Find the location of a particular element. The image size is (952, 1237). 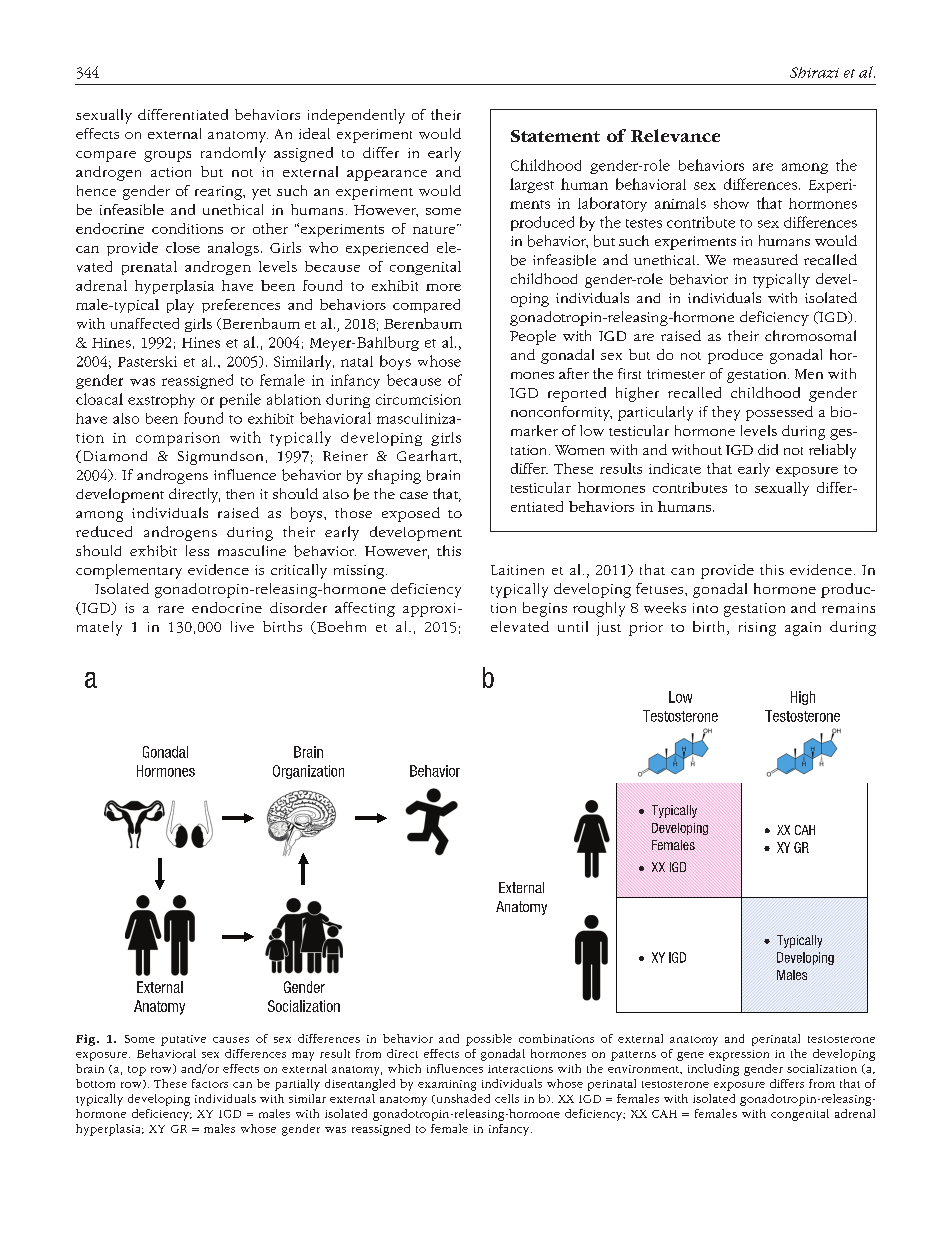

expression is located at coordinates (739, 1055).
